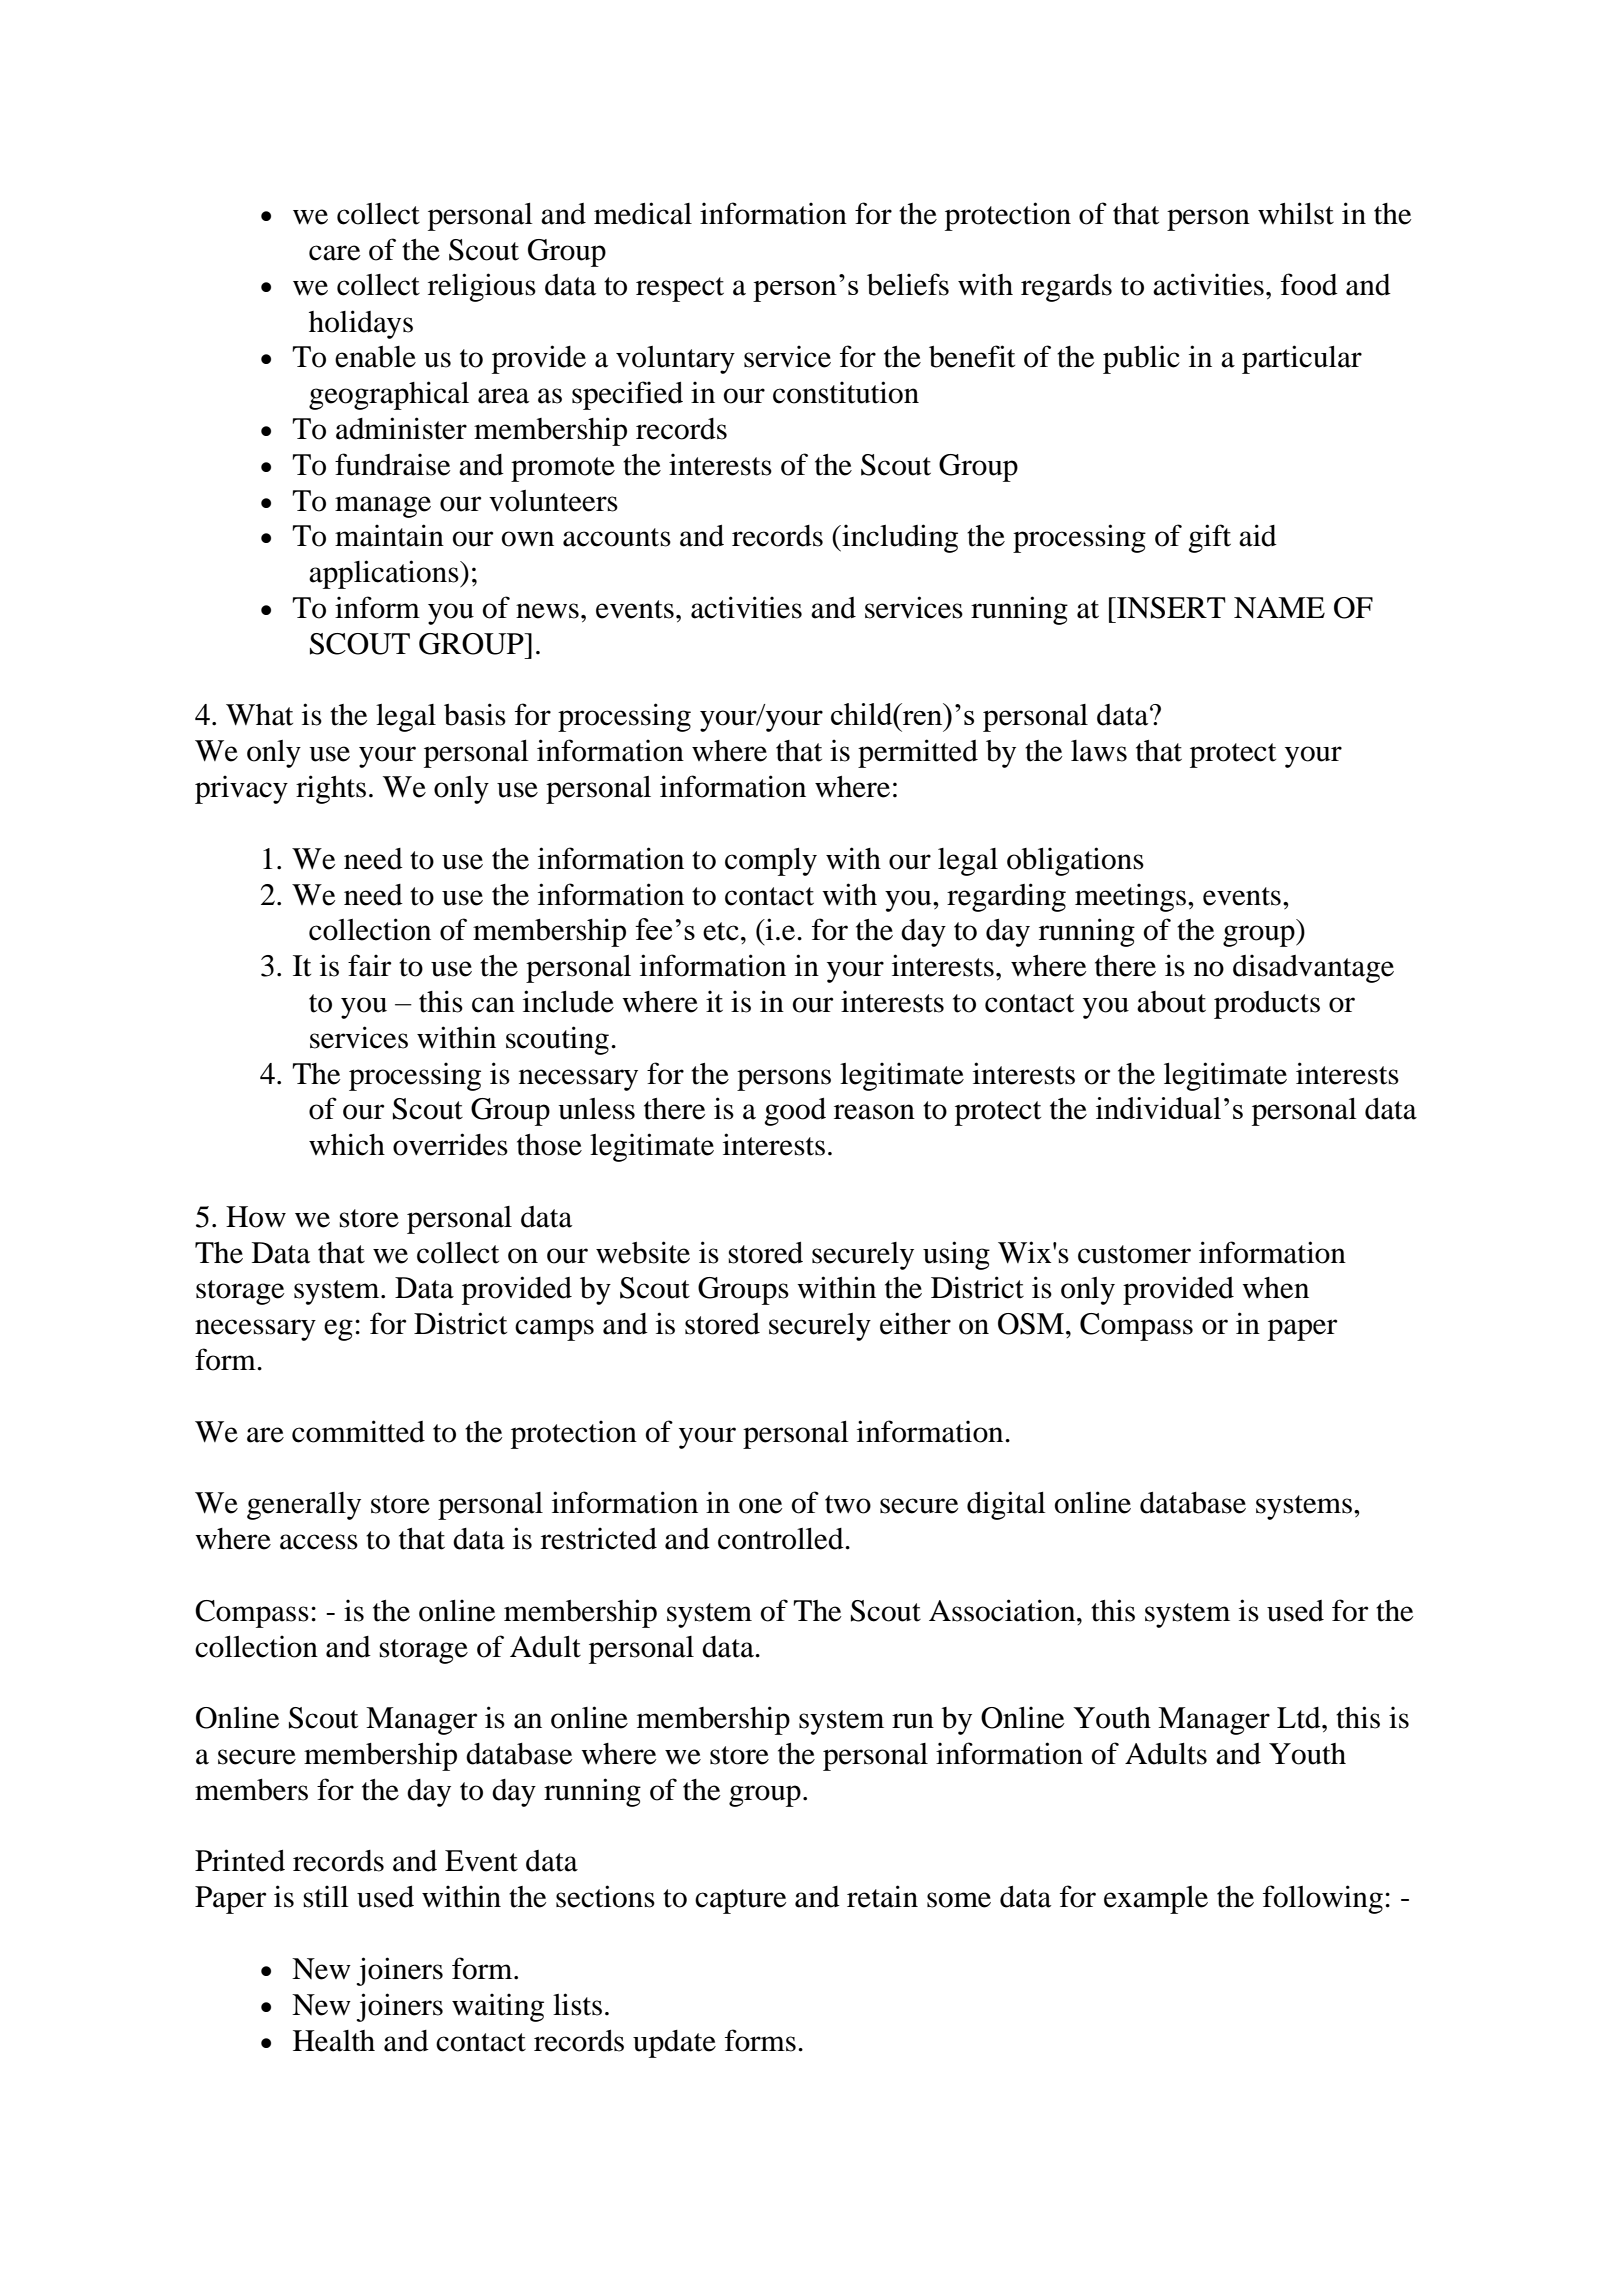  Describe the element at coordinates (915, 1323) in the screenshot. I see `either` at that location.
